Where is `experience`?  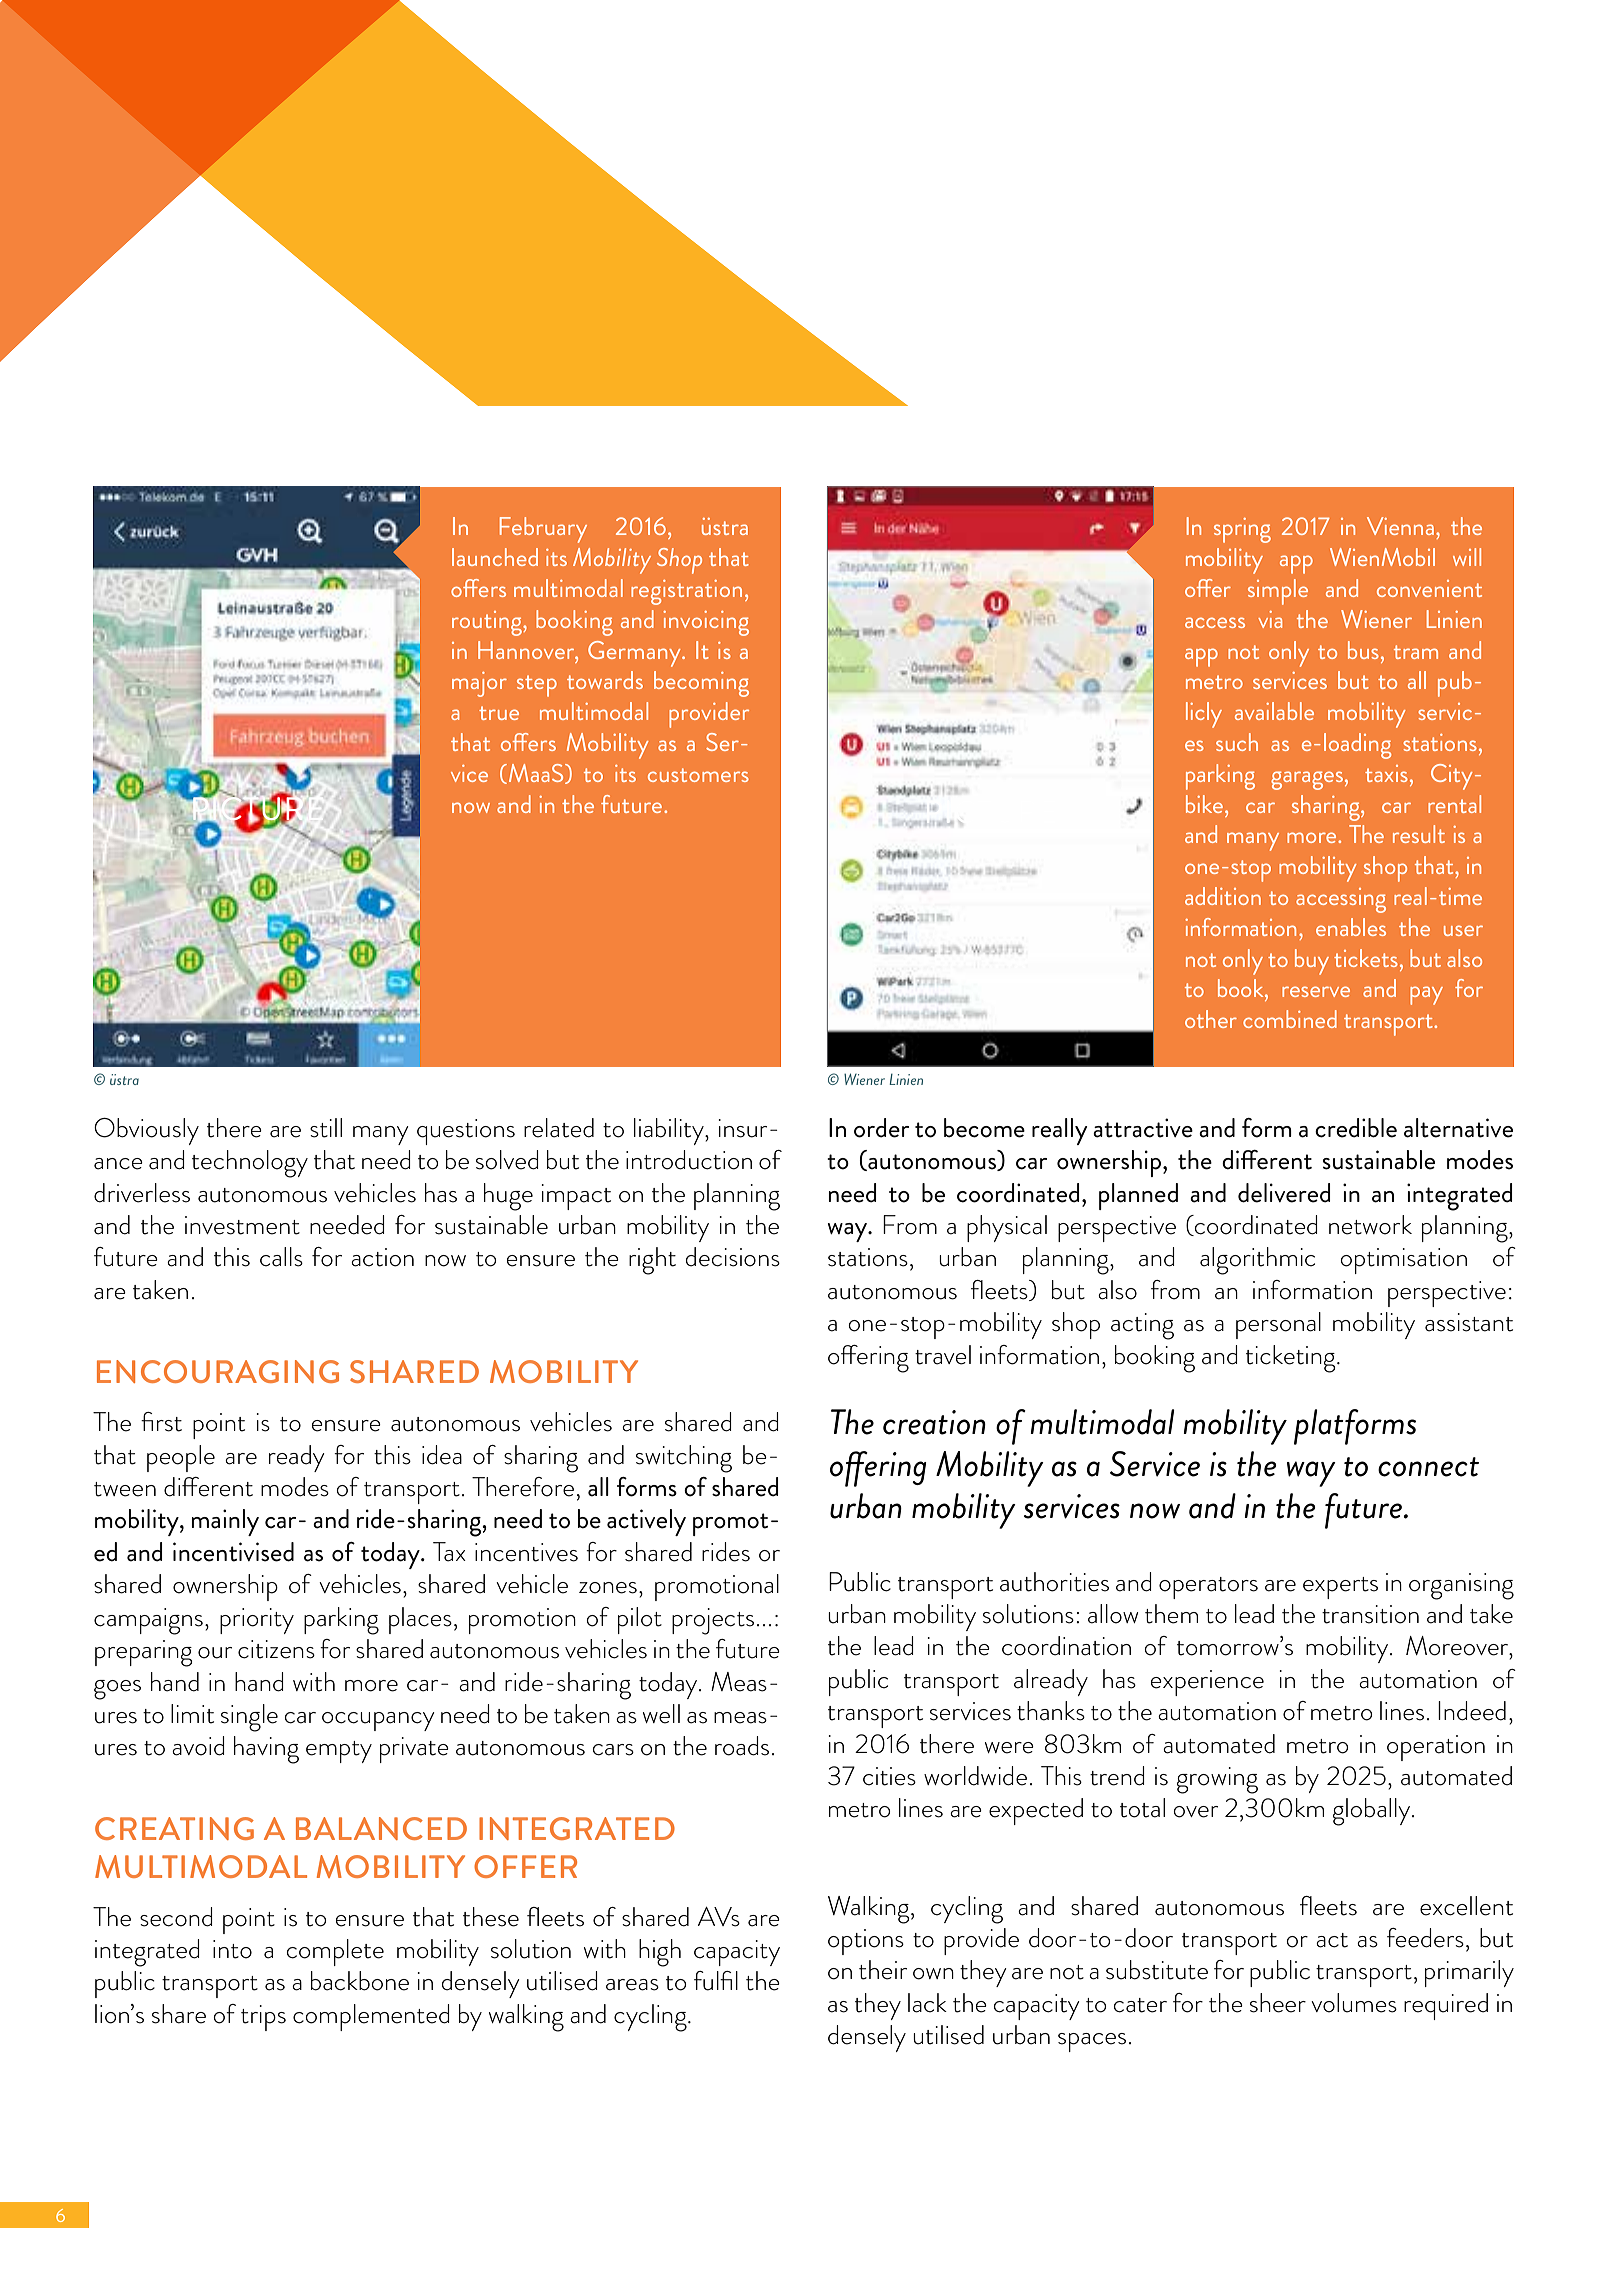 experience is located at coordinates (1207, 1683).
